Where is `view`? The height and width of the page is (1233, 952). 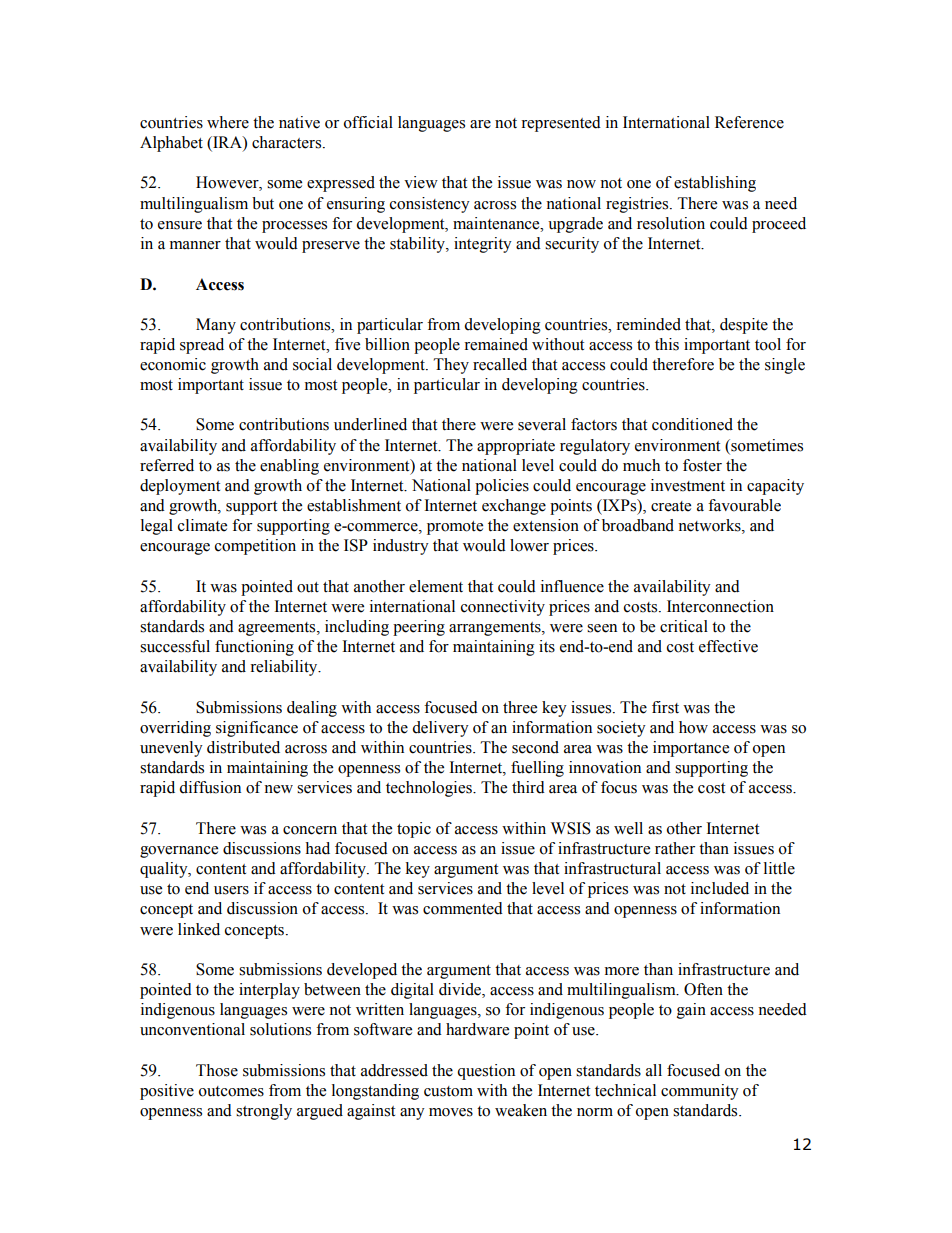
view is located at coordinates (421, 182).
